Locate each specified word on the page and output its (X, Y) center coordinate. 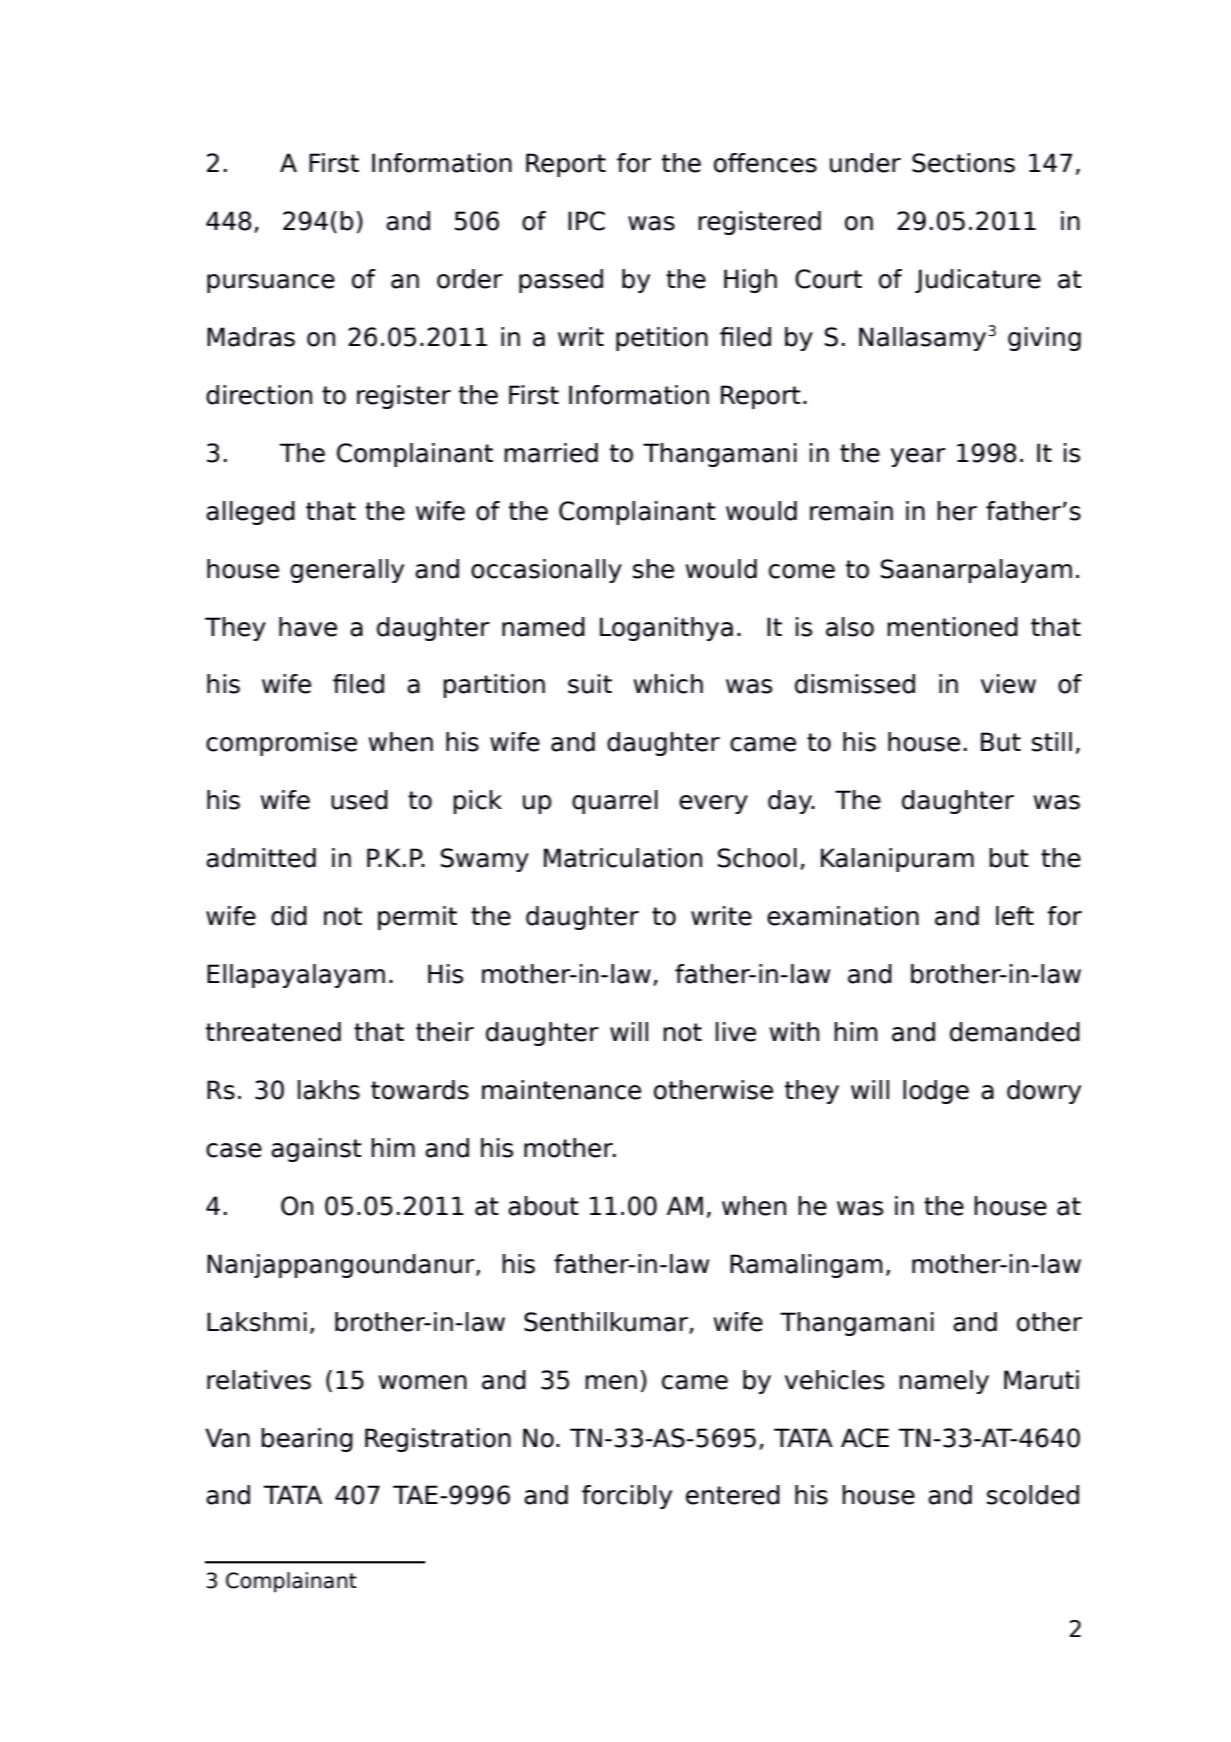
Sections (963, 163)
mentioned (952, 627)
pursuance (271, 283)
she (653, 569)
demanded (1015, 1032)
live (736, 1032)
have (308, 627)
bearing (307, 1440)
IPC (586, 221)
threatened (273, 1032)
